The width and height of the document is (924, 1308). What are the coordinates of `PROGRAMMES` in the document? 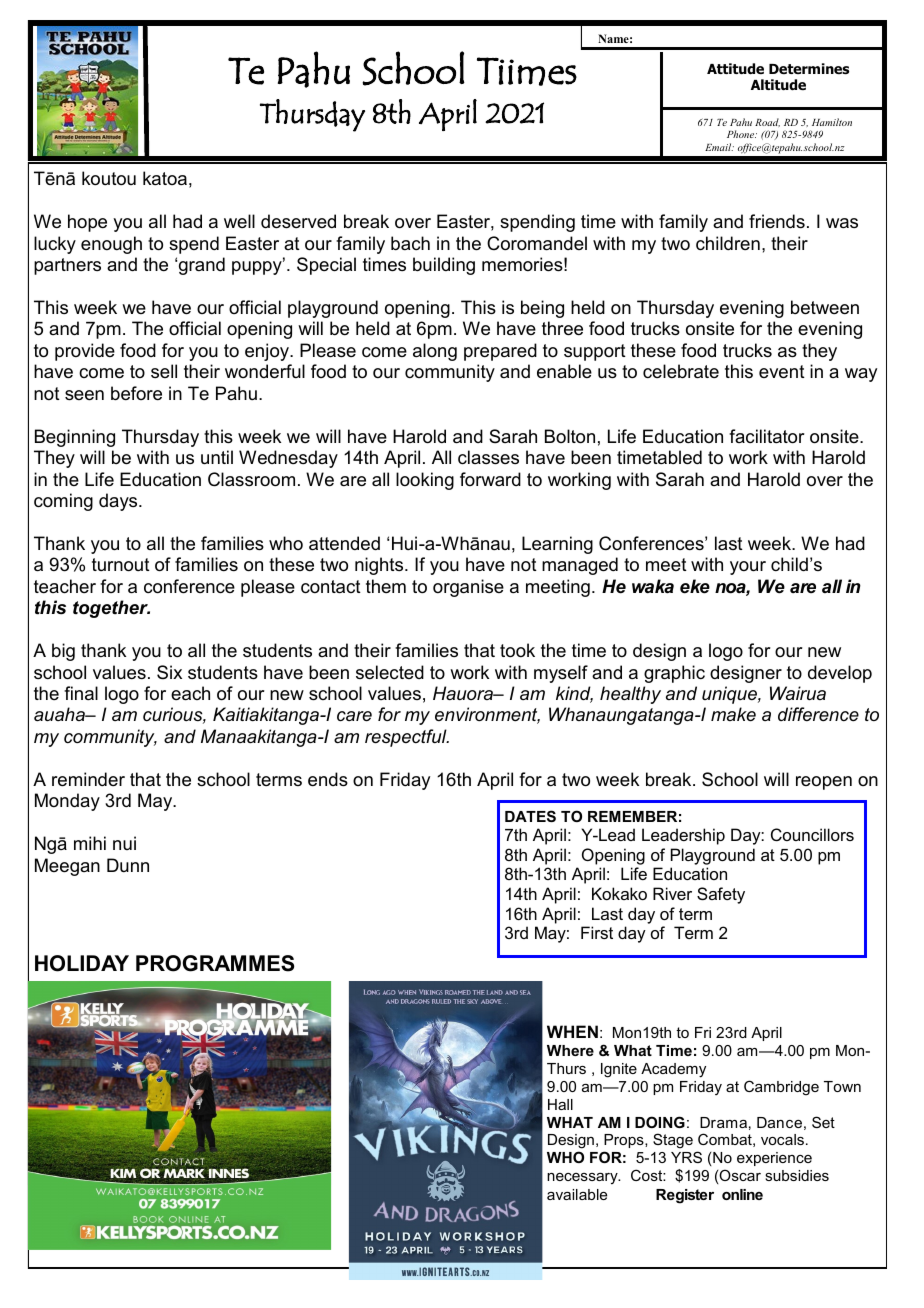 It's located at (215, 963).
